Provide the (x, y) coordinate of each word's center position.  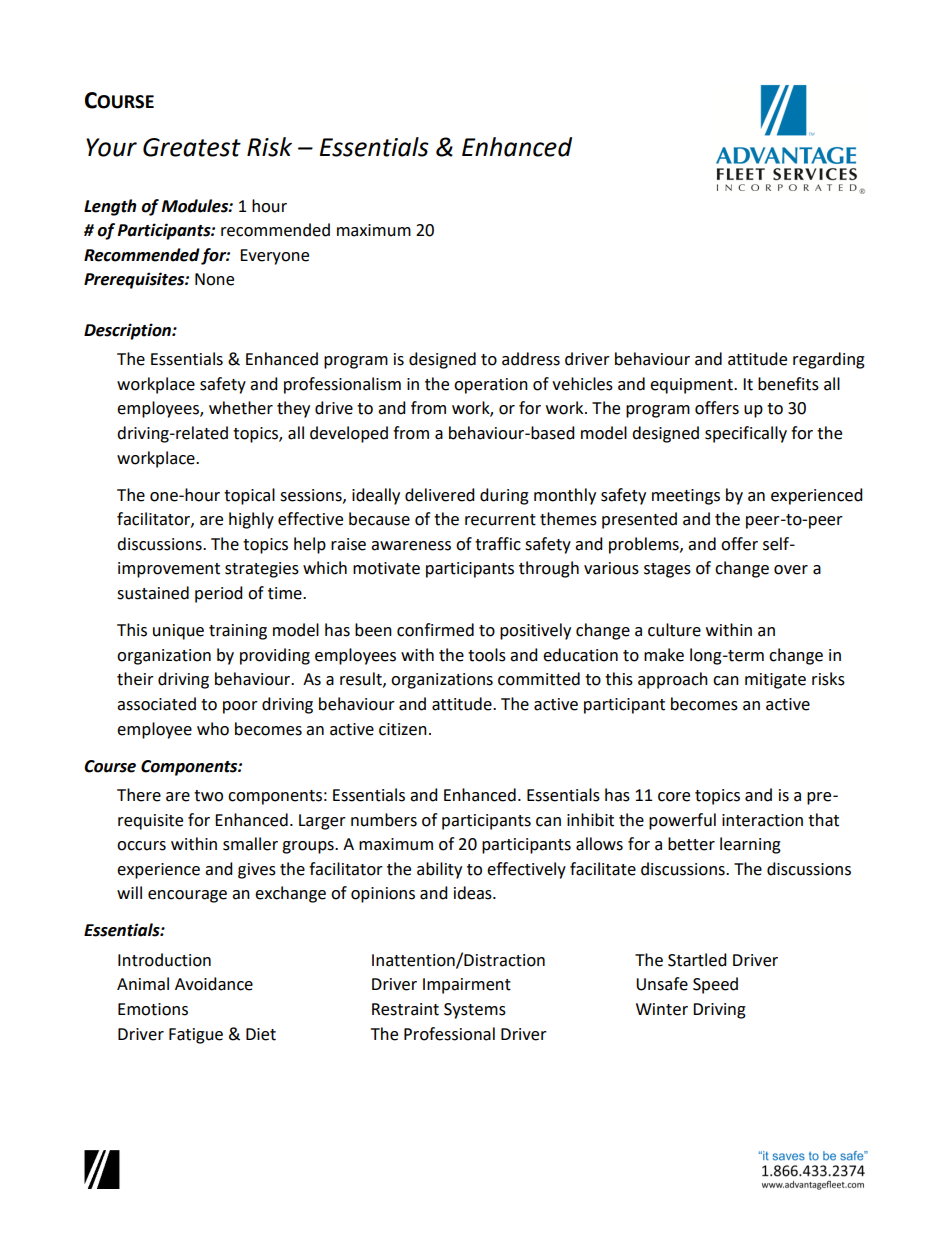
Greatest (192, 147)
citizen (403, 729)
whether (241, 408)
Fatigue (196, 1036)
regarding (829, 360)
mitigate (775, 681)
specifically (746, 434)
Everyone (274, 257)
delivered (440, 495)
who (213, 729)
